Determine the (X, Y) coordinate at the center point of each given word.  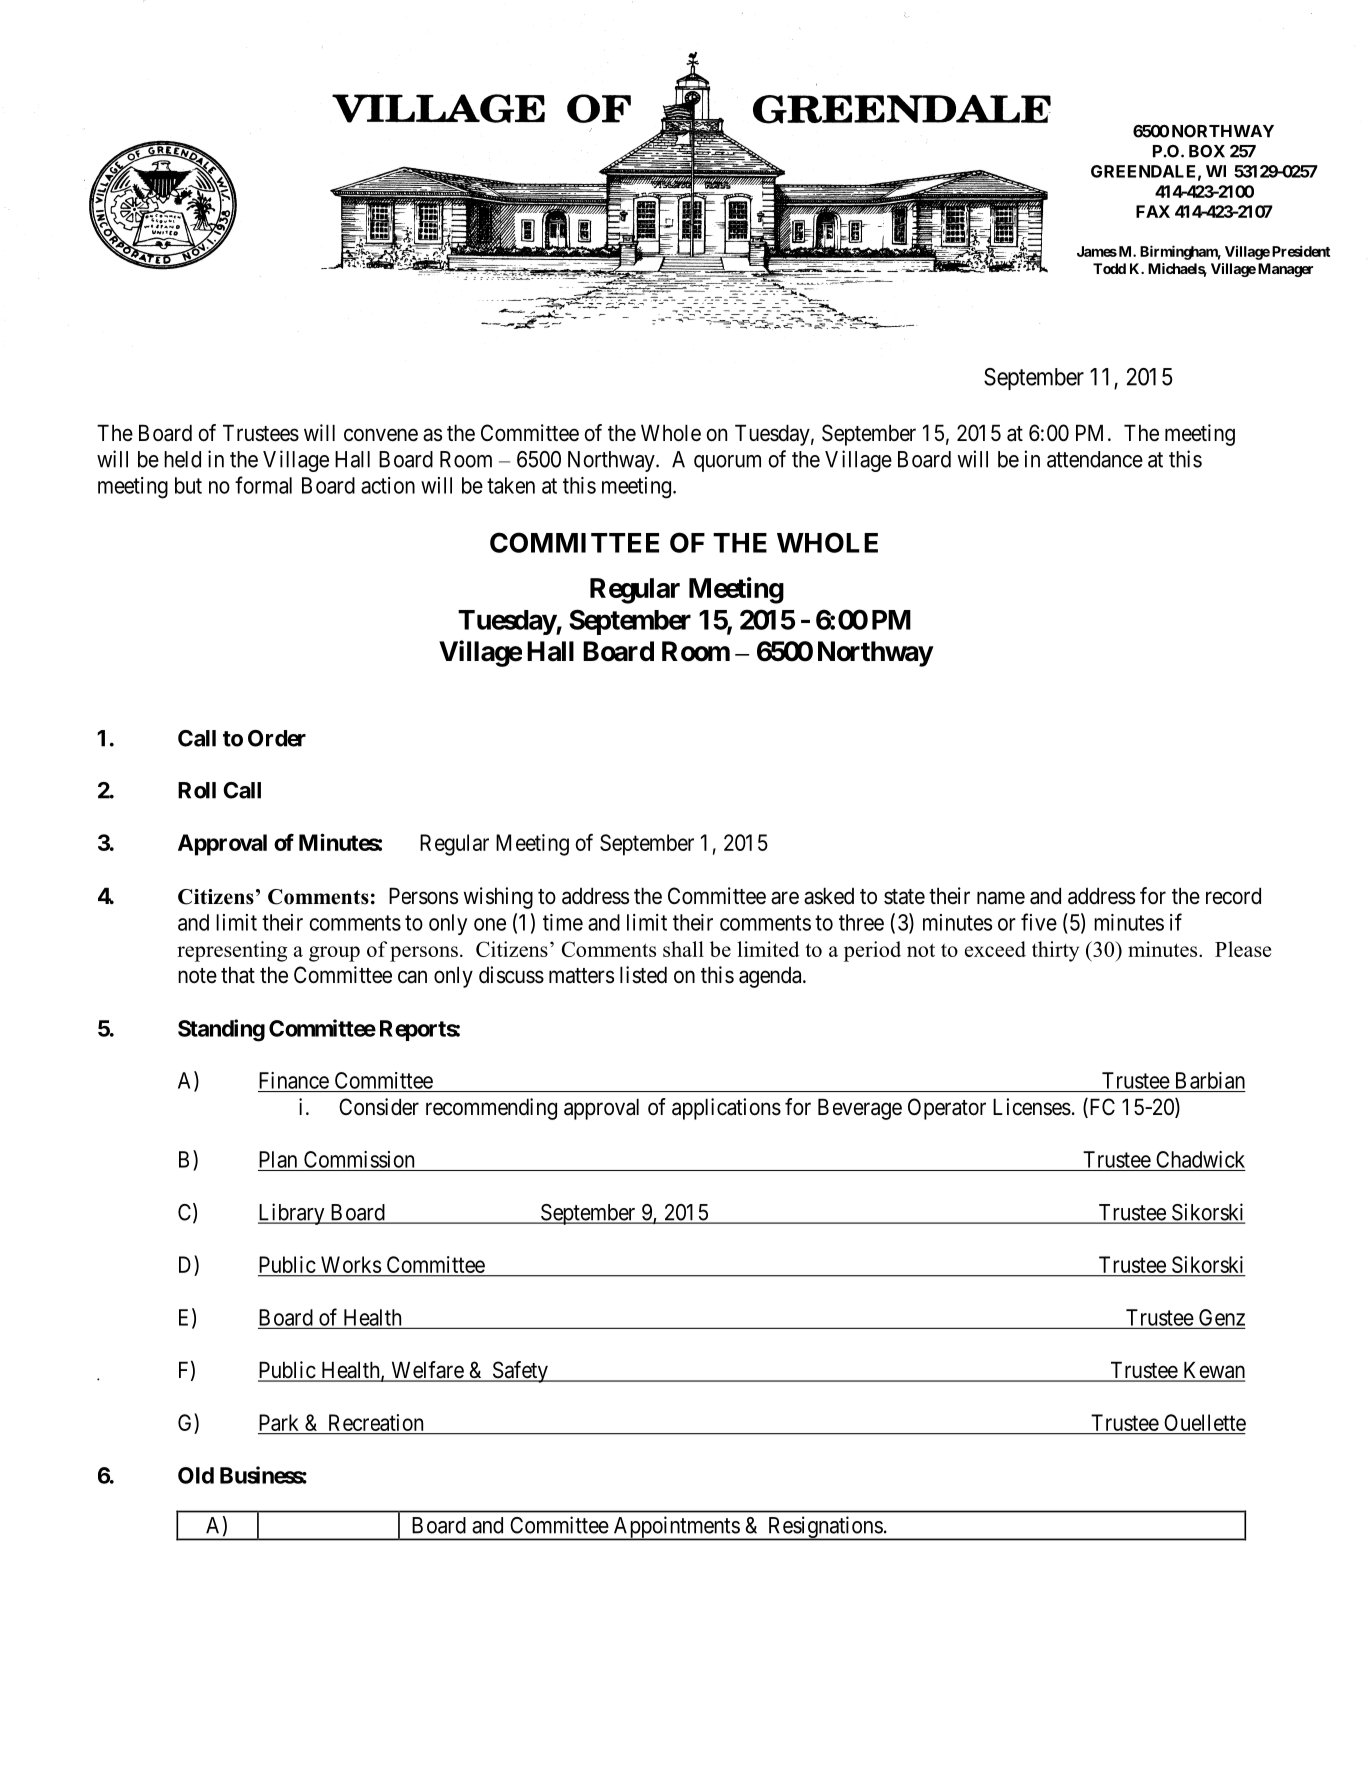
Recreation (376, 1422)
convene (381, 435)
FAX (1153, 211)
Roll (197, 790)
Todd (1109, 268)
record (1233, 896)
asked (829, 896)
